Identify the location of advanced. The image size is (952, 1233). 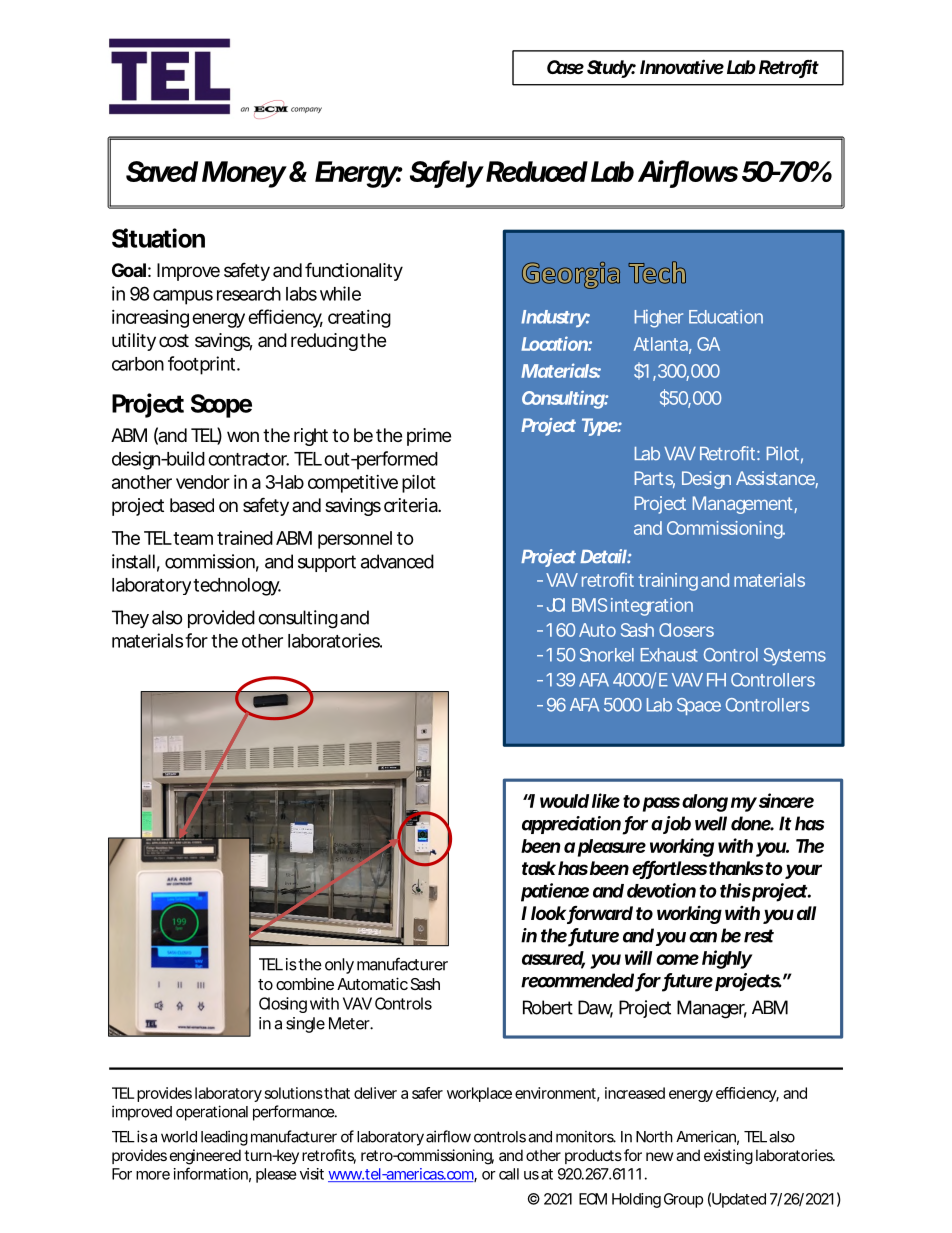
(397, 561).
